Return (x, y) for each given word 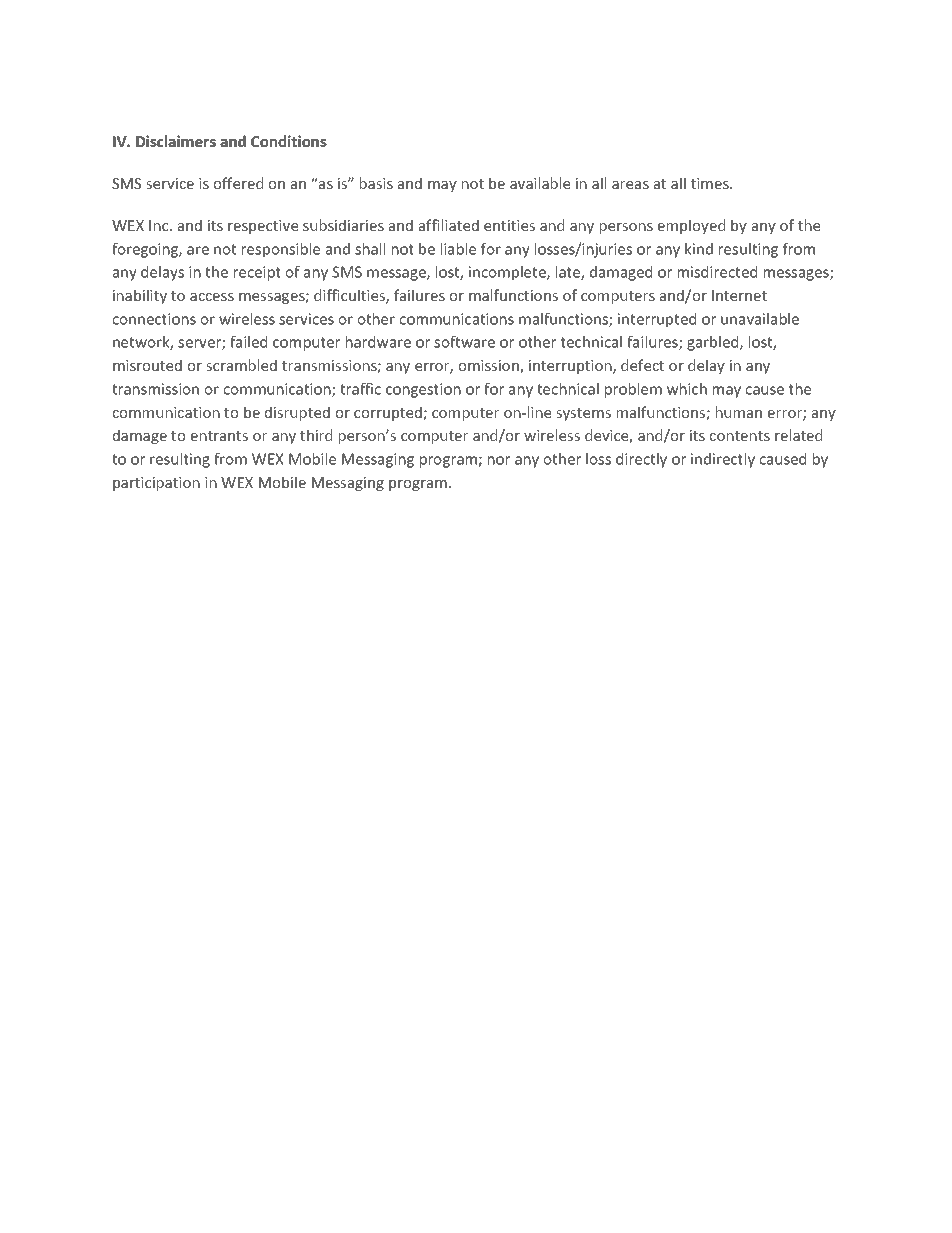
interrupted (657, 320)
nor (499, 460)
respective (263, 227)
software (464, 342)
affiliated (449, 225)
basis (376, 183)
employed (691, 226)
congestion (423, 390)
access (212, 297)
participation (156, 484)
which (687, 389)
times (711, 183)
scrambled (241, 365)
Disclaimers (176, 141)
